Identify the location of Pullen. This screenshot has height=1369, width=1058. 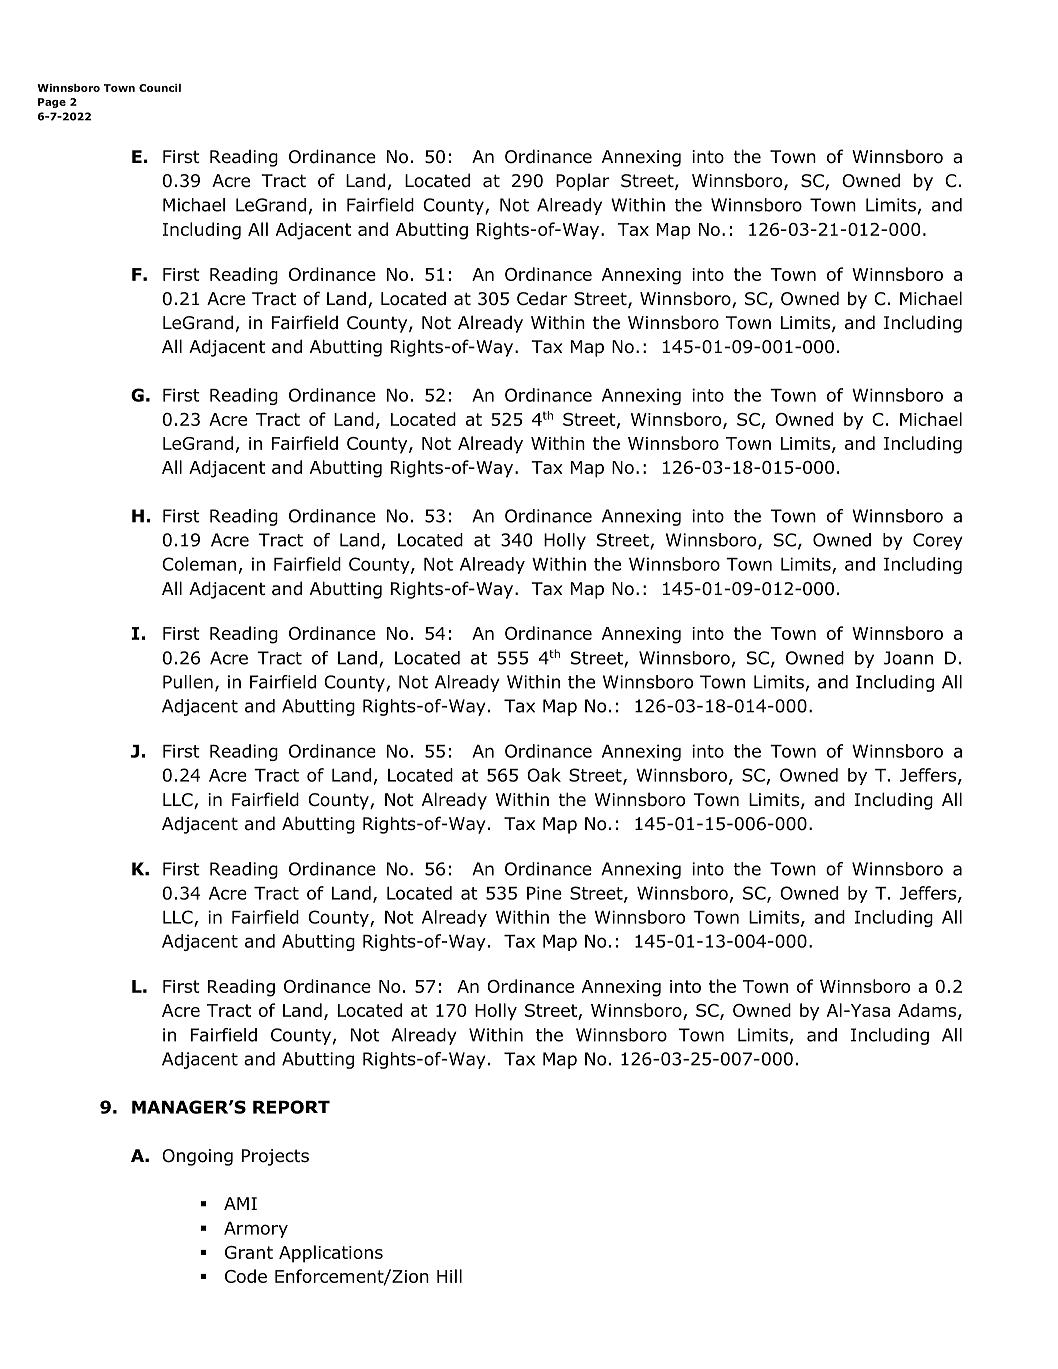
(188, 682).
